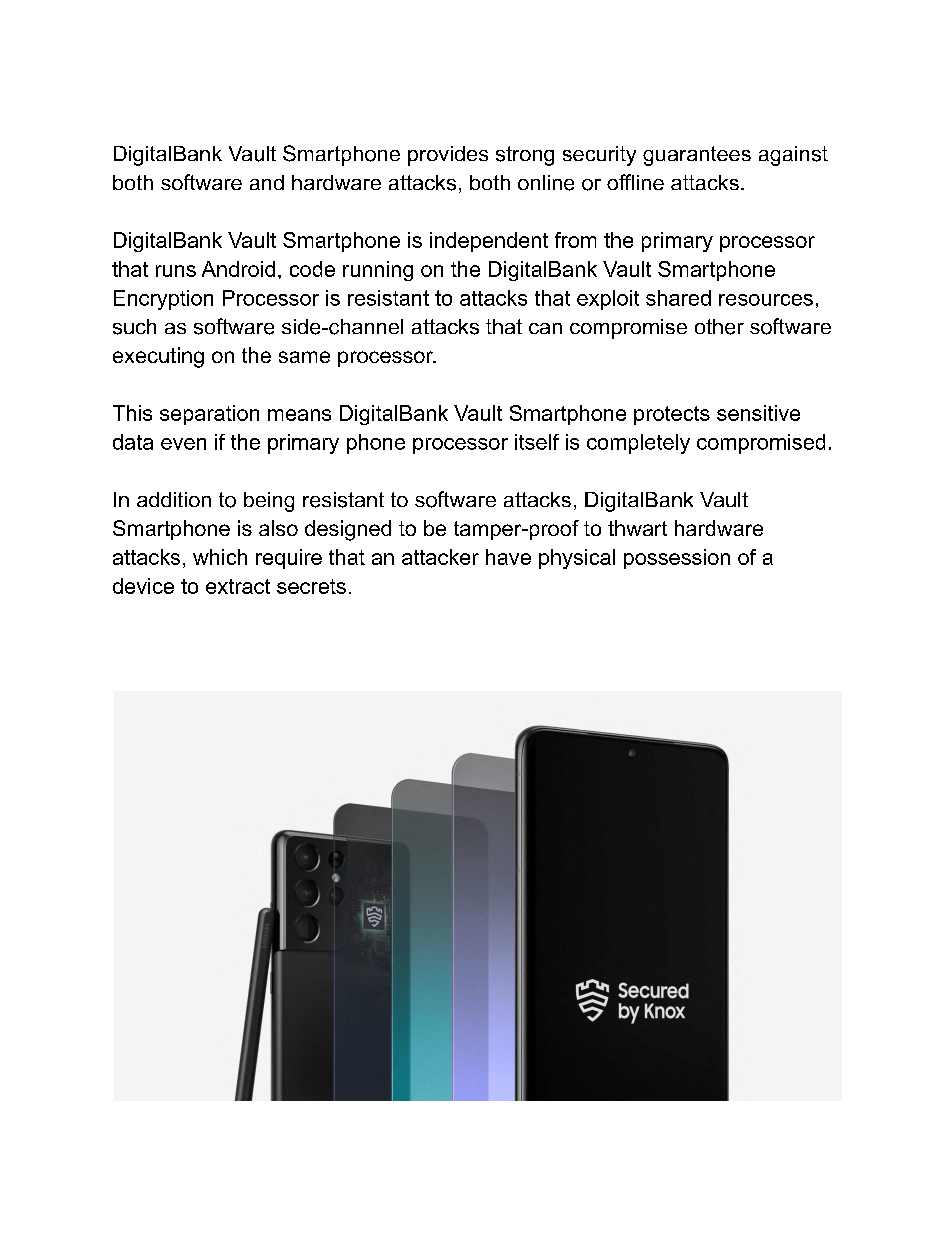  Describe the element at coordinates (575, 240) in the screenshot. I see `from` at that location.
